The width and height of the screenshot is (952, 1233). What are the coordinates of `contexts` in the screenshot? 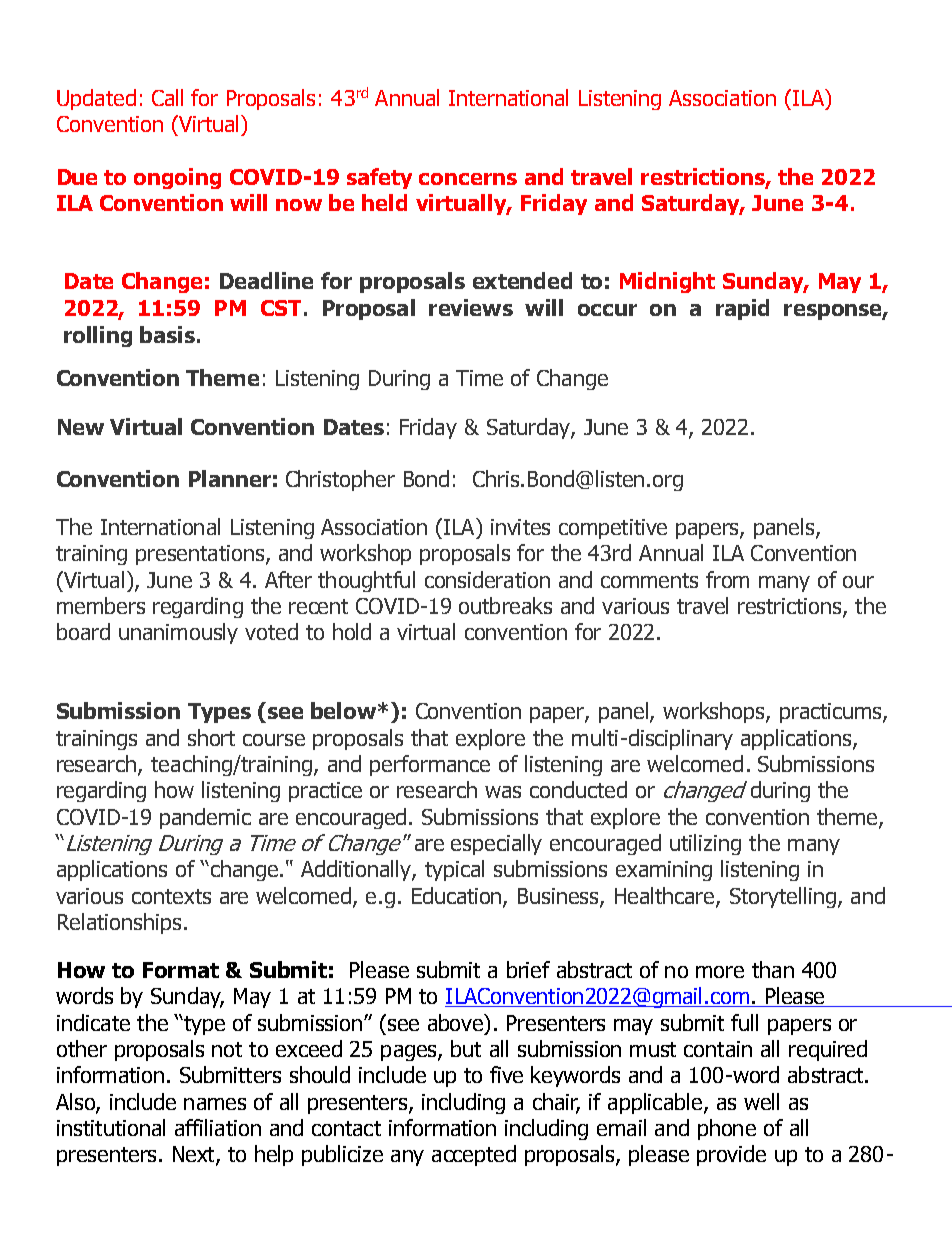 It's located at (171, 896).
